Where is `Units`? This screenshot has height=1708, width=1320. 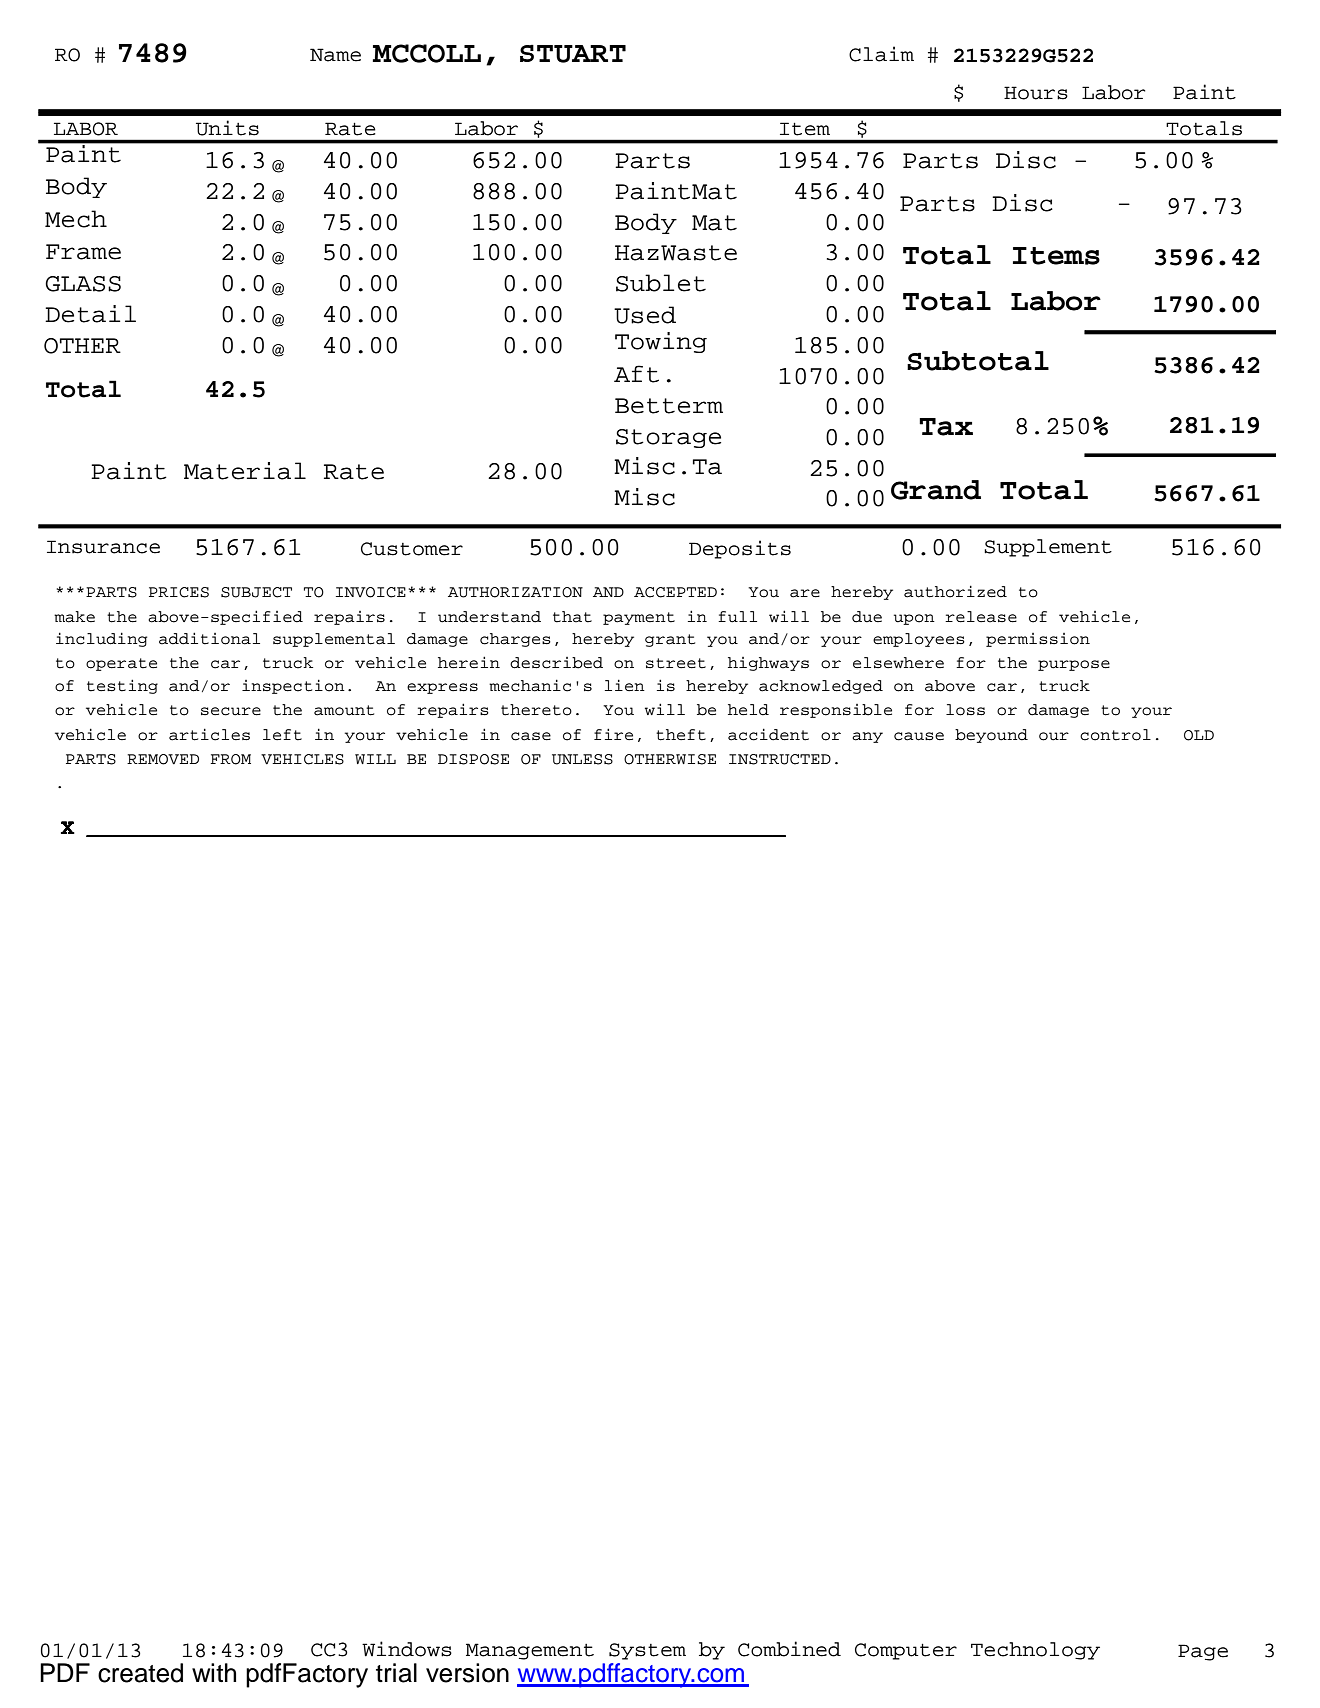
Units is located at coordinates (227, 128).
